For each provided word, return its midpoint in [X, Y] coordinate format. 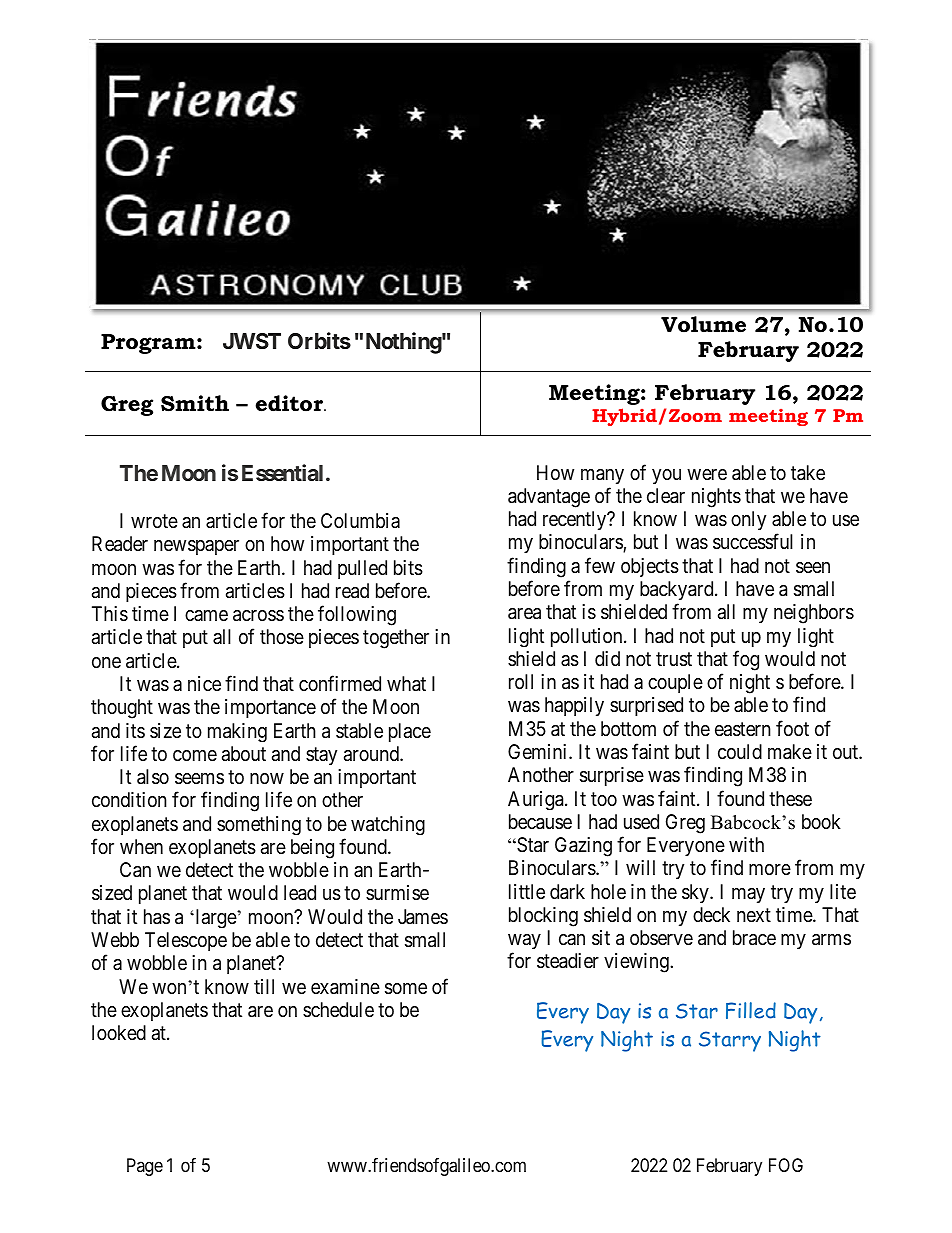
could [740, 751]
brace [754, 938]
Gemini [539, 751]
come [195, 755]
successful [753, 542]
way [524, 941]
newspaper [196, 547]
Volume [703, 324]
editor [291, 403]
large [215, 918]
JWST [252, 341]
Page [145, 1167]
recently [576, 520]
